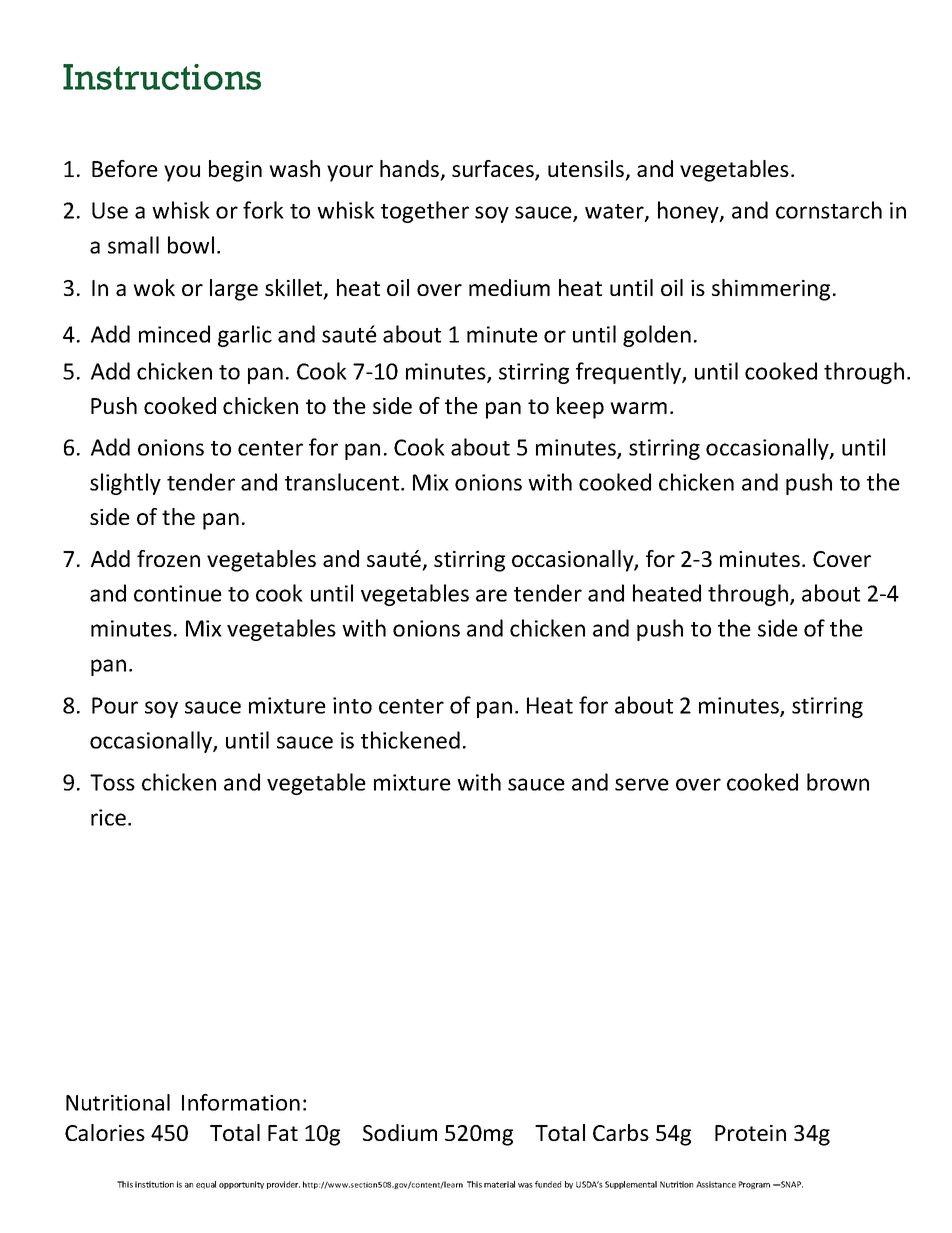 The width and height of the screenshot is (952, 1233). What do you see at coordinates (494, 170) in the screenshot?
I see `surfaces` at bounding box center [494, 170].
